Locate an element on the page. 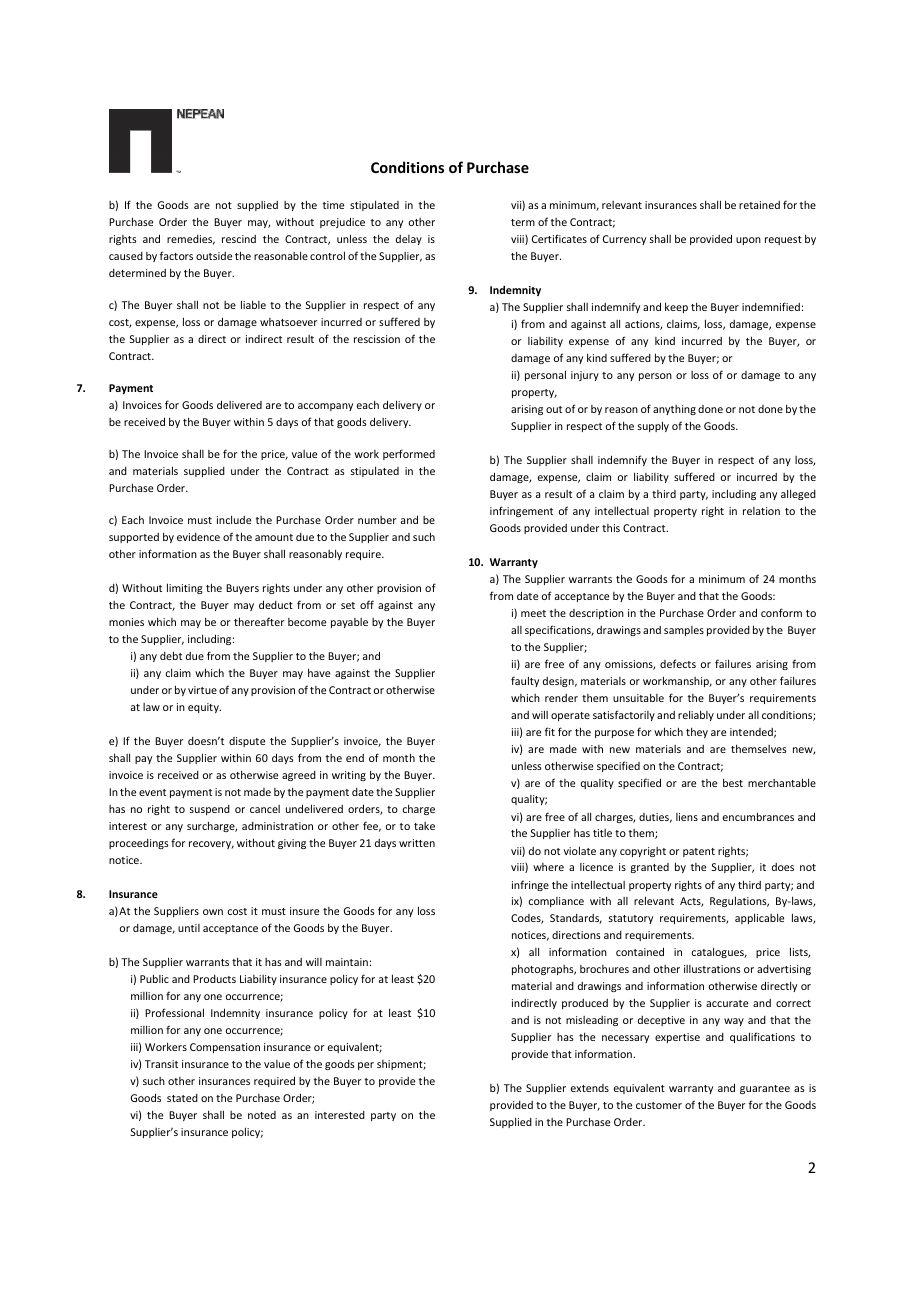 This page has width=924, height=1308. defects is located at coordinates (678, 663).
